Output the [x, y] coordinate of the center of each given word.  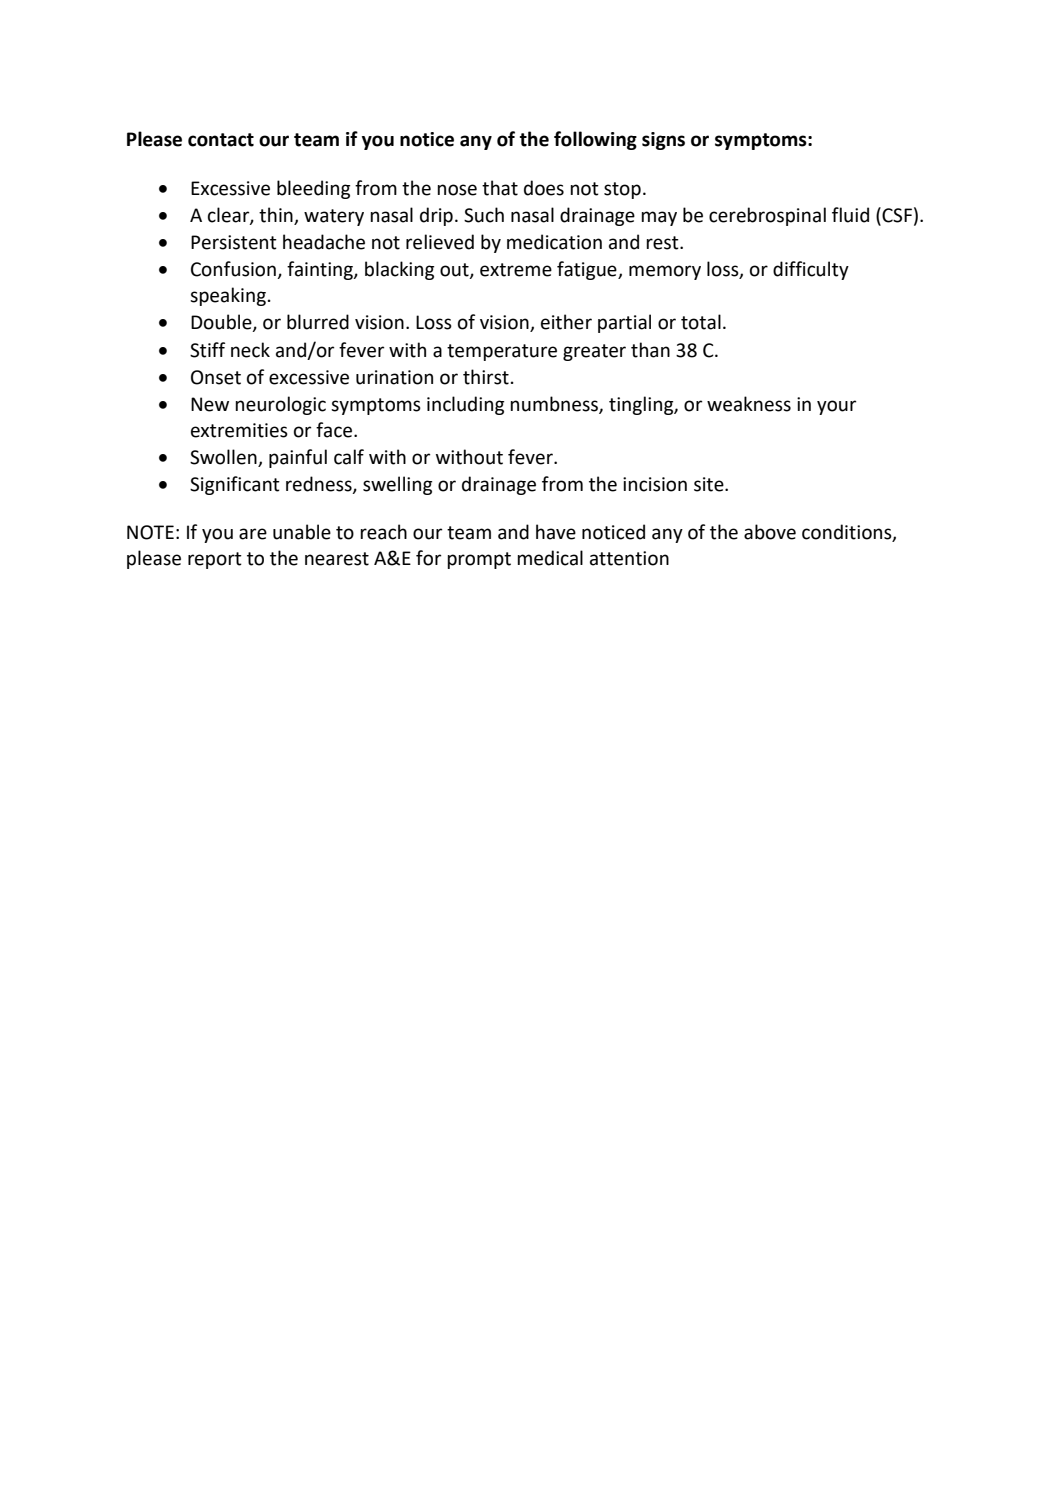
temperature [502, 352]
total [701, 322]
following [595, 140]
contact [221, 140]
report [215, 560]
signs [663, 141]
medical [550, 558]
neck [250, 350]
